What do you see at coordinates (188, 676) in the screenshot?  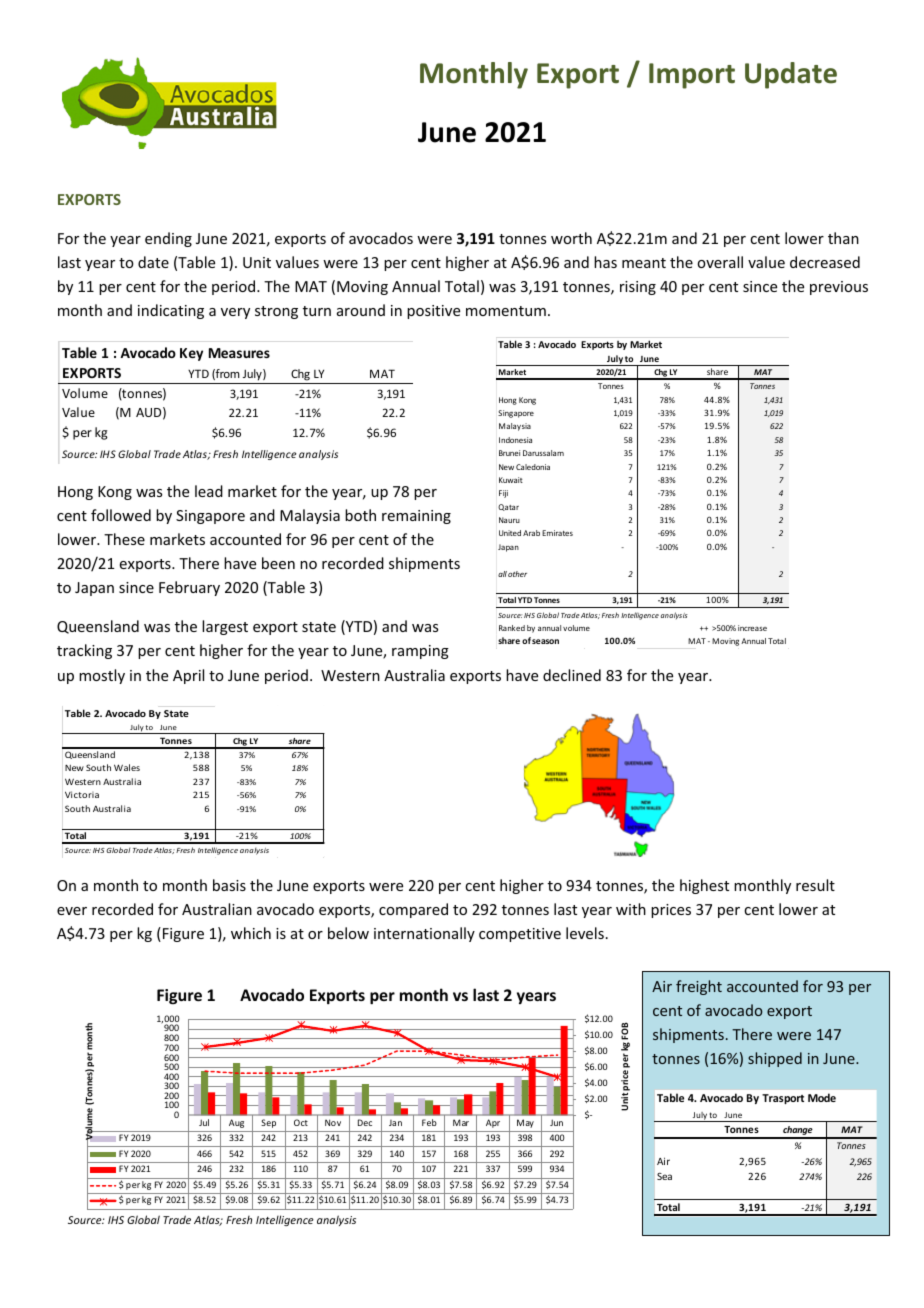 I see `April` at bounding box center [188, 676].
